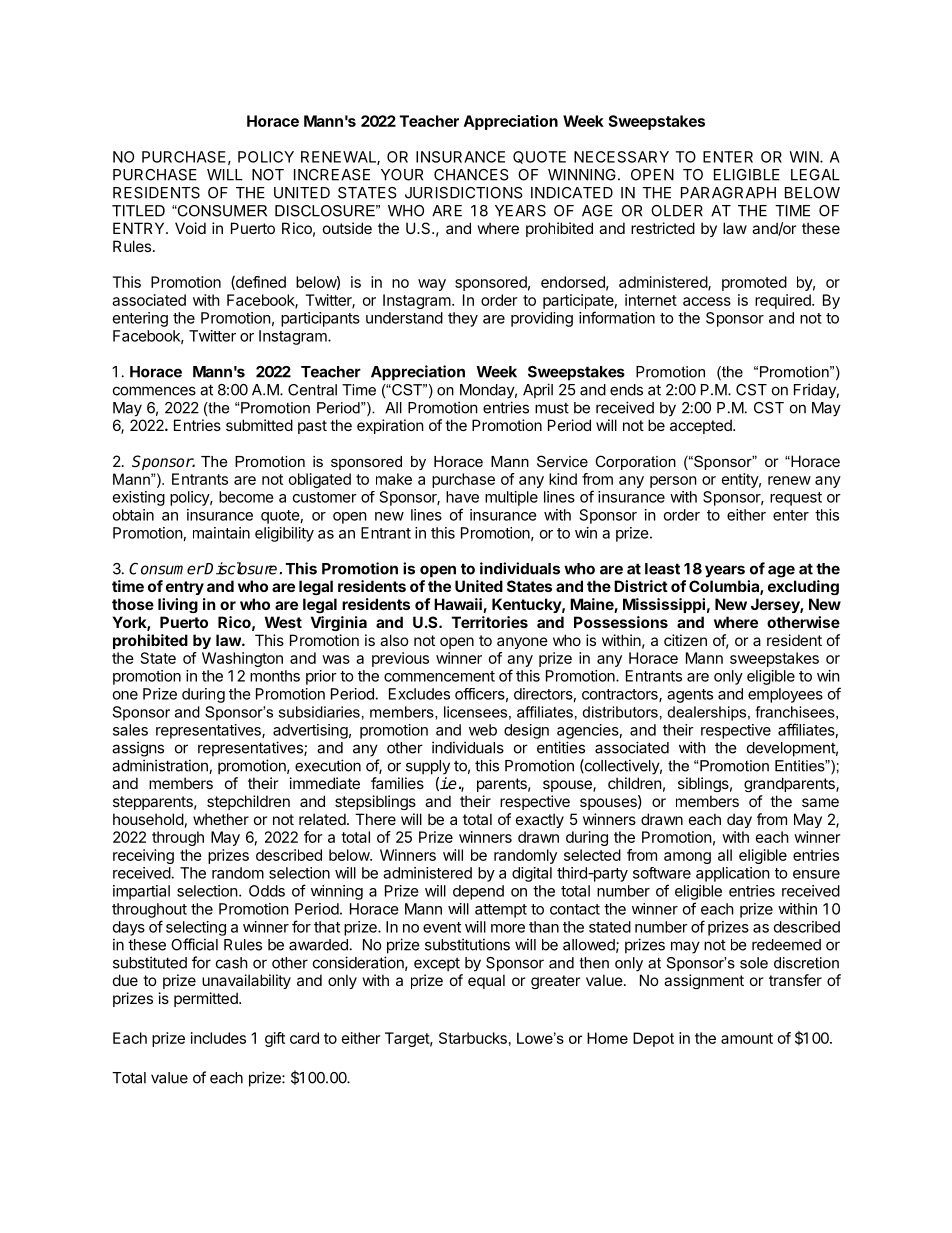  What do you see at coordinates (483, 730) in the image?
I see `web` at bounding box center [483, 730].
